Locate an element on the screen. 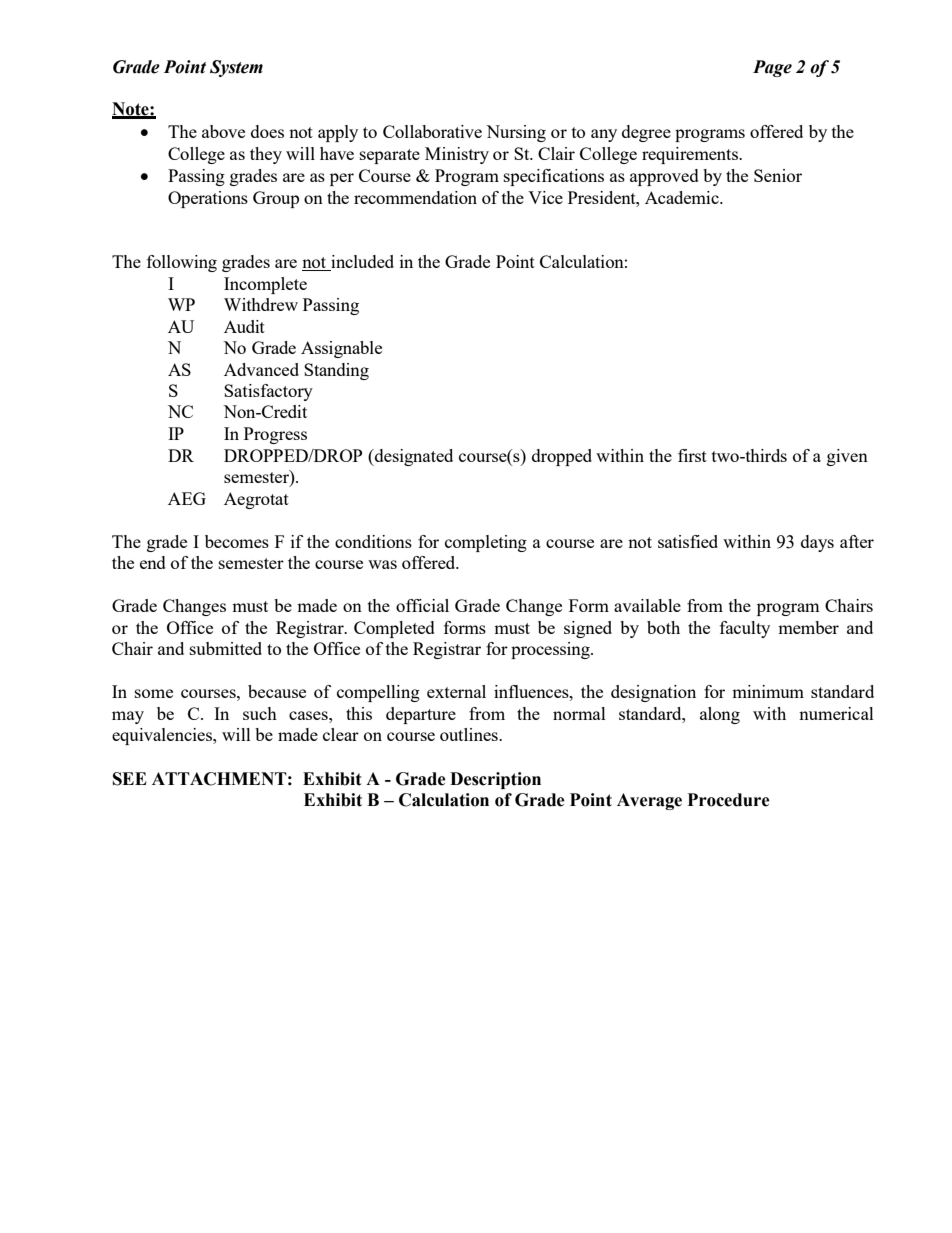  Nursing is located at coordinates (516, 133).
